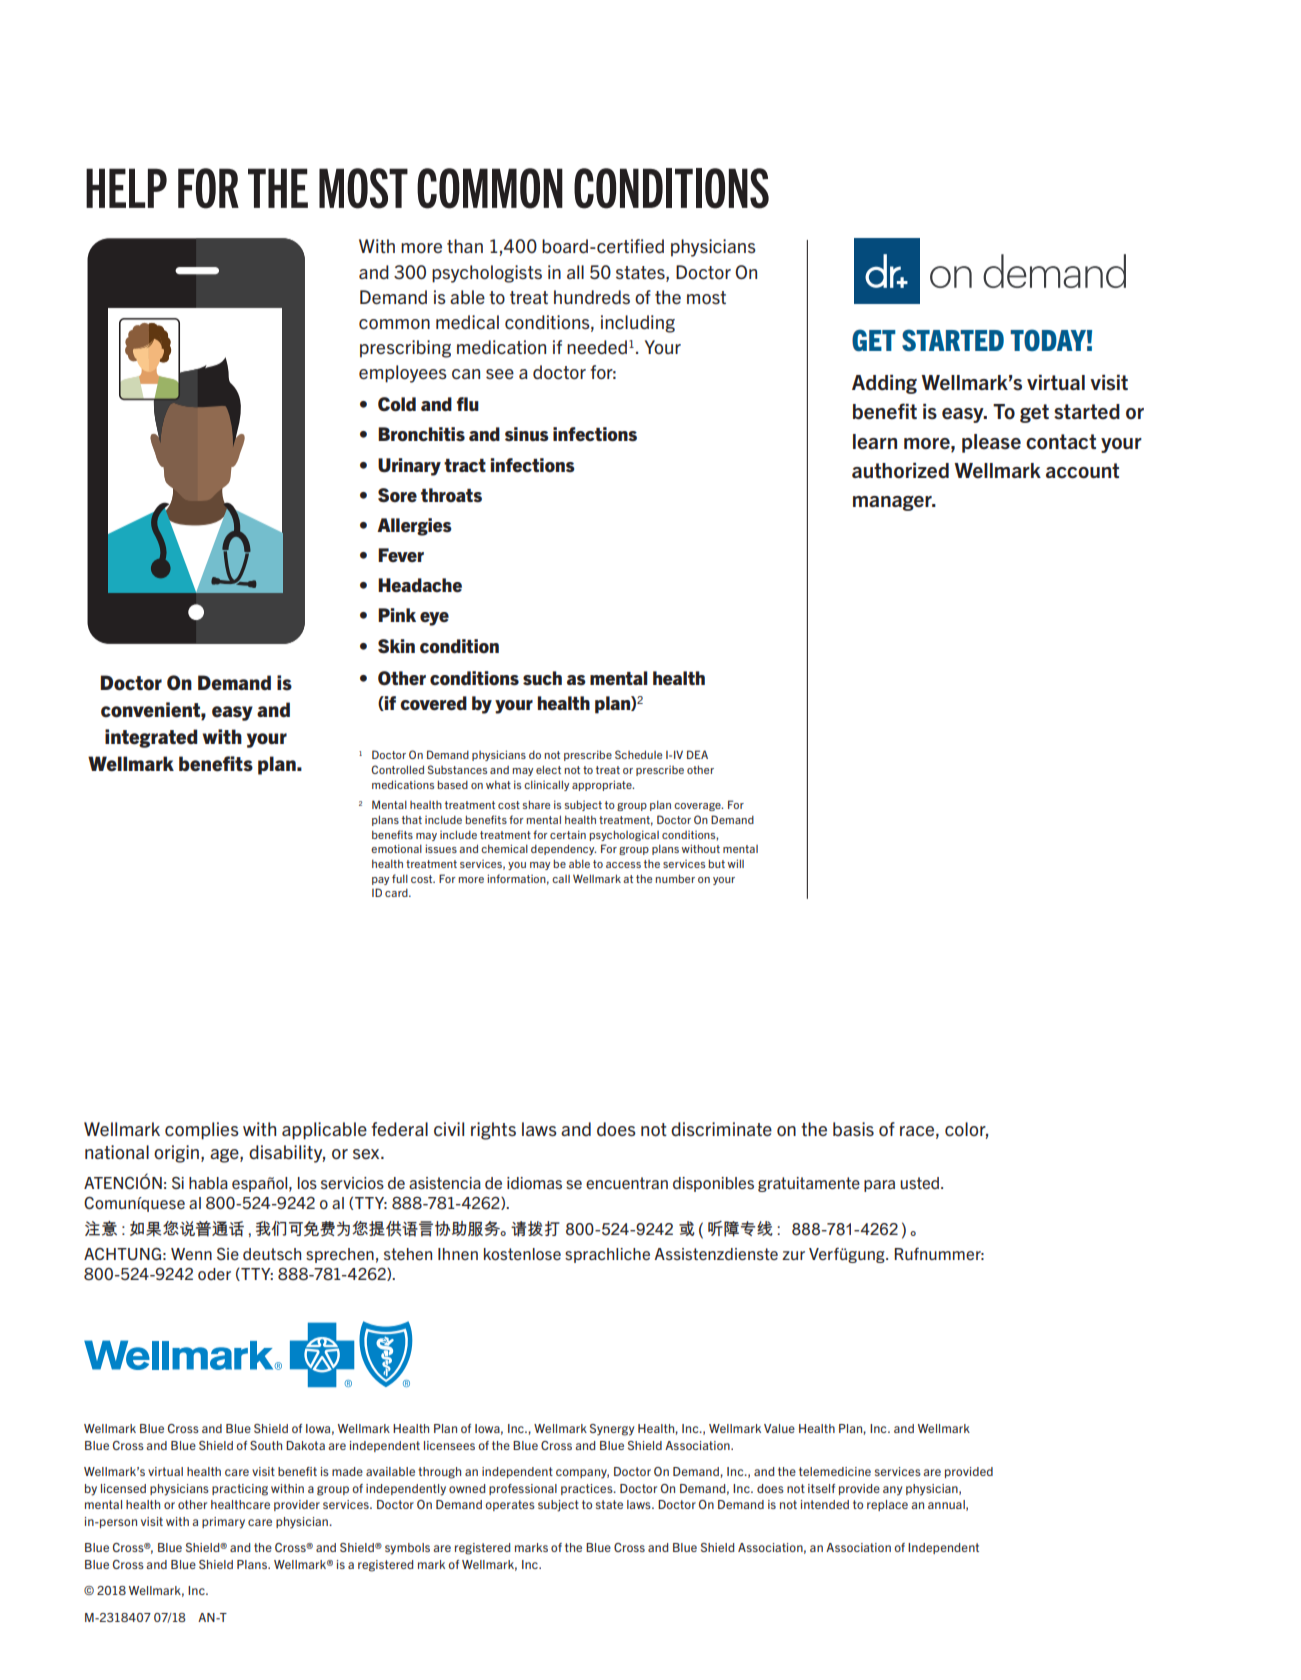 The width and height of the screenshot is (1301, 1680). Describe the element at coordinates (493, 1131) in the screenshot. I see `rights` at that location.
